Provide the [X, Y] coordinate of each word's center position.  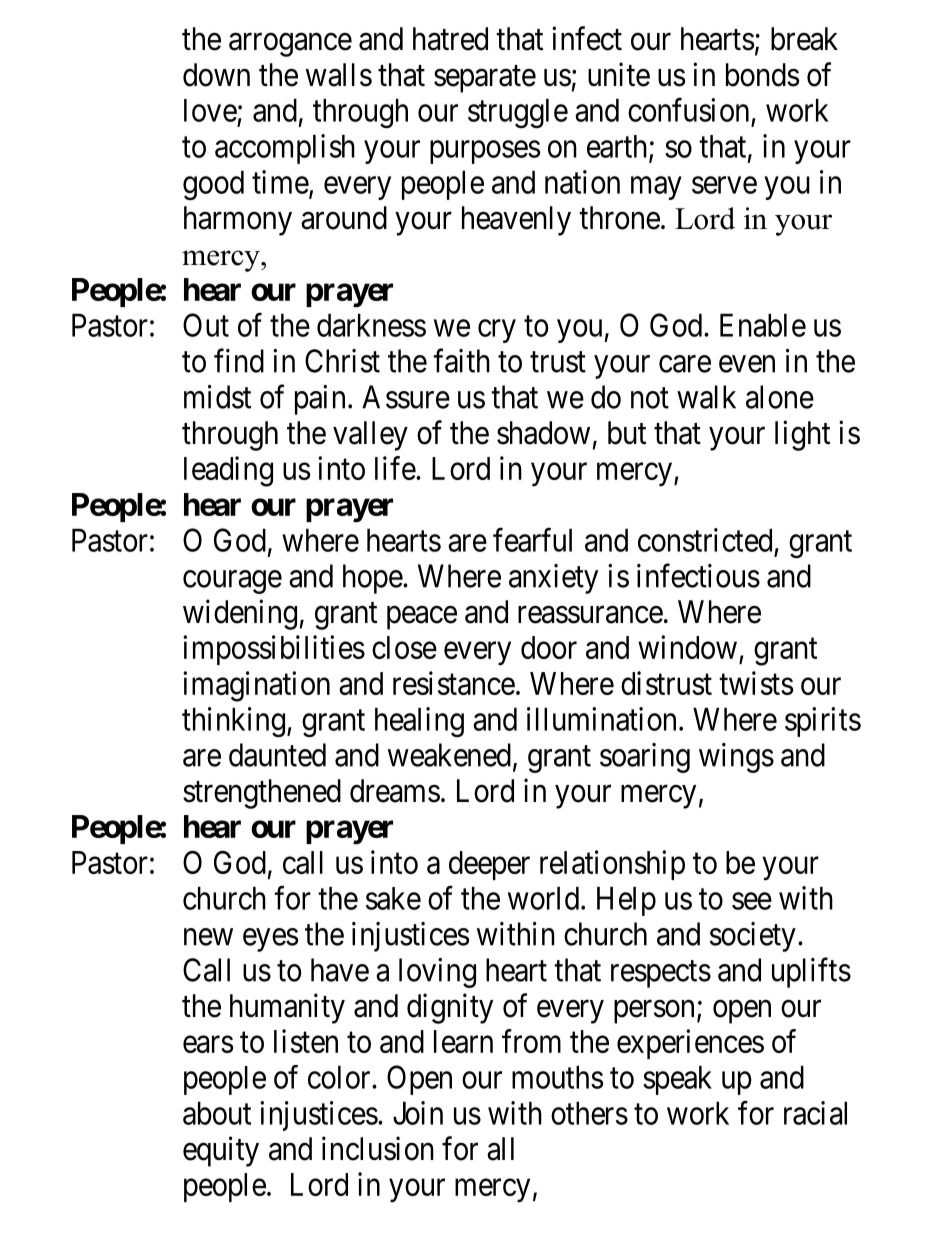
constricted [705, 540]
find [239, 361]
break [804, 39]
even [747, 364]
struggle [518, 113]
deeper [489, 865]
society [753, 937]
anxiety [553, 579]
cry [497, 331]
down [216, 75]
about [217, 1113]
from [531, 1041]
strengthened [262, 794]
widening [240, 614]
